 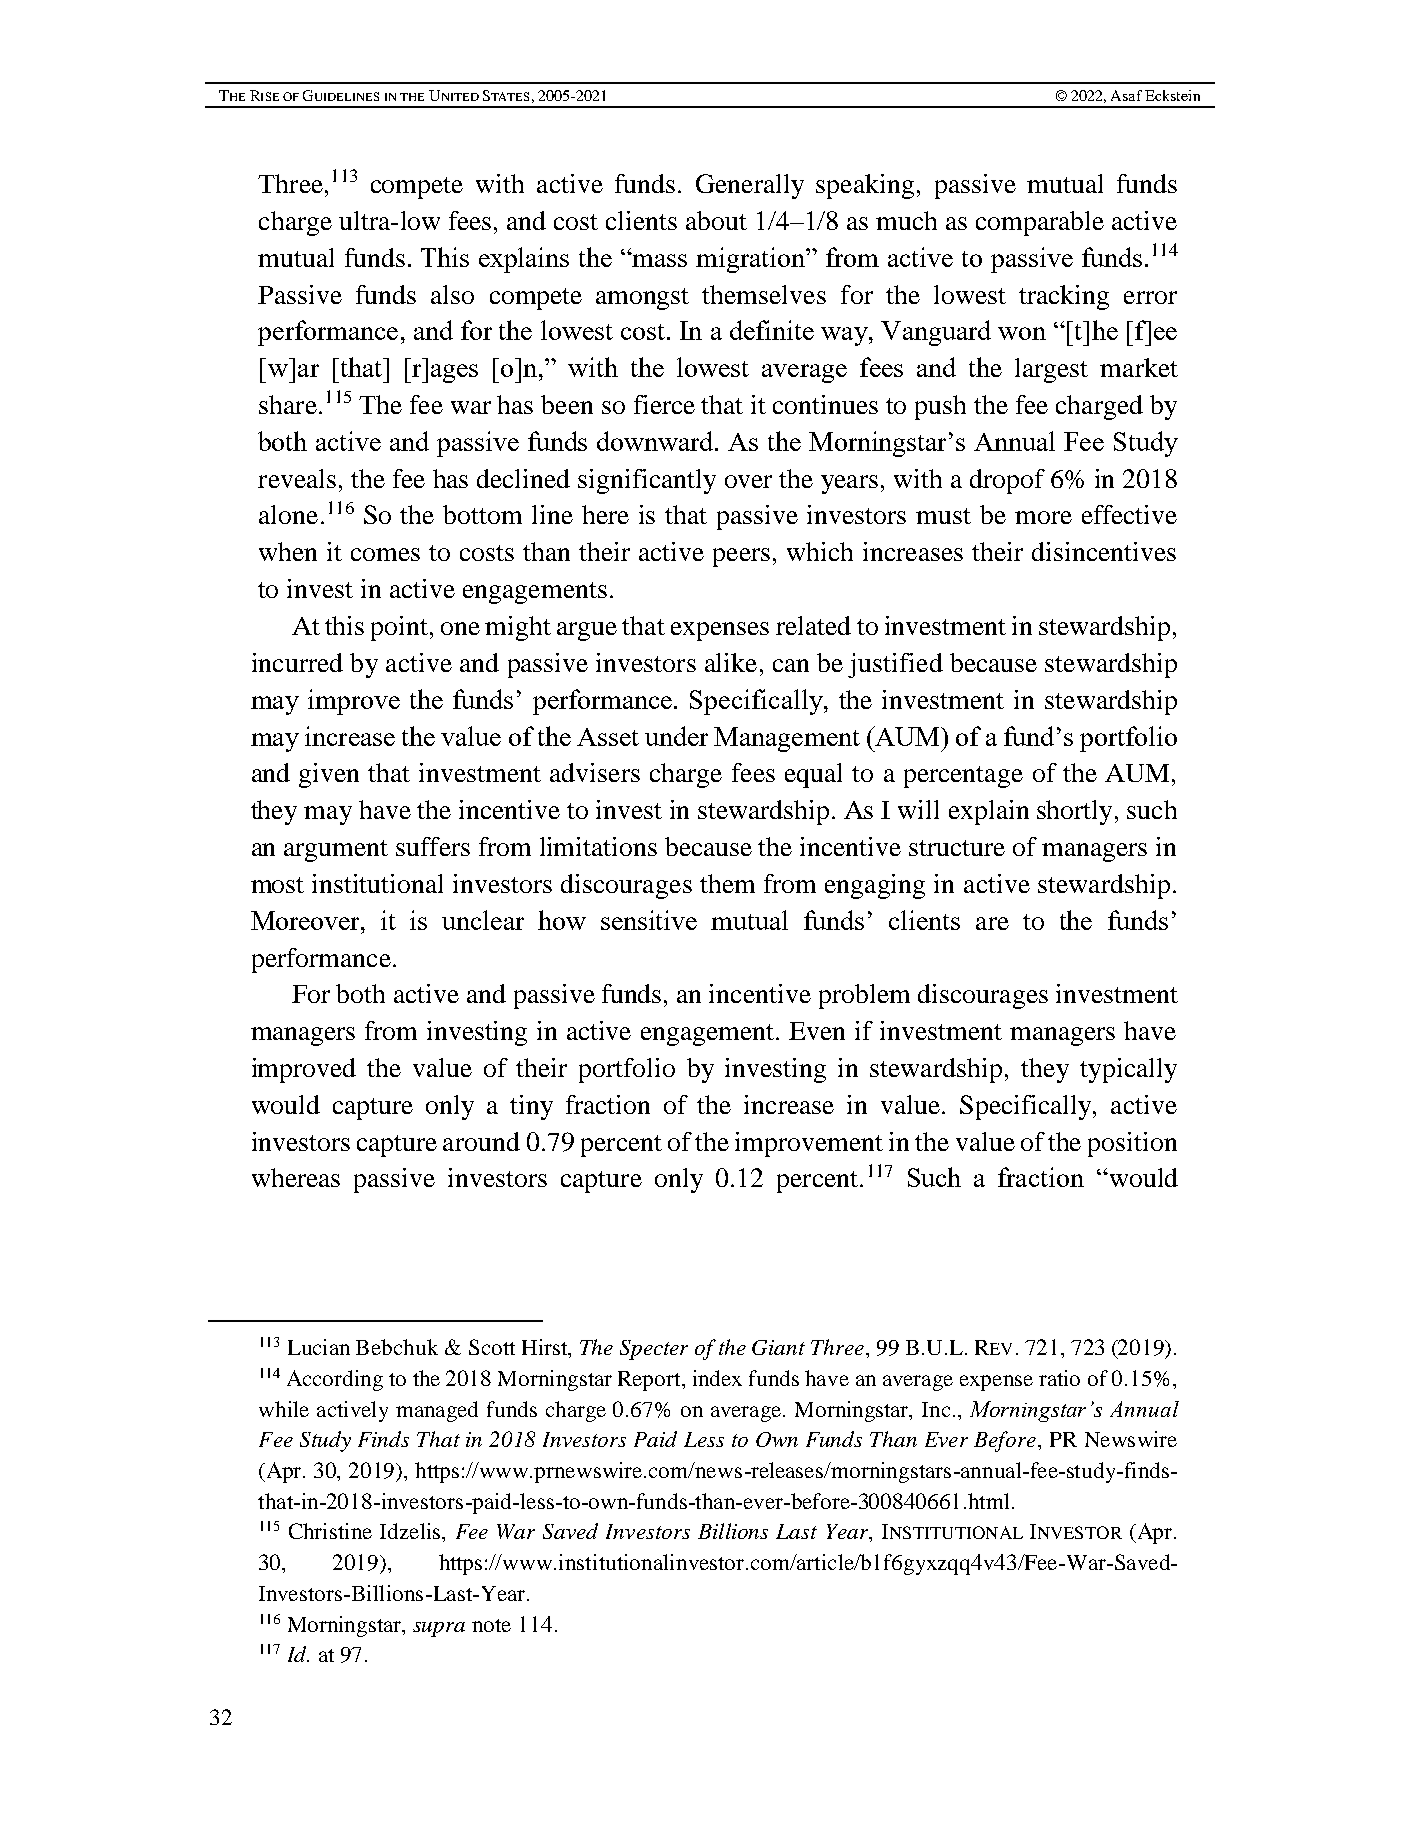 What do you see at coordinates (1074, 812) in the image?
I see `shortly` at bounding box center [1074, 812].
